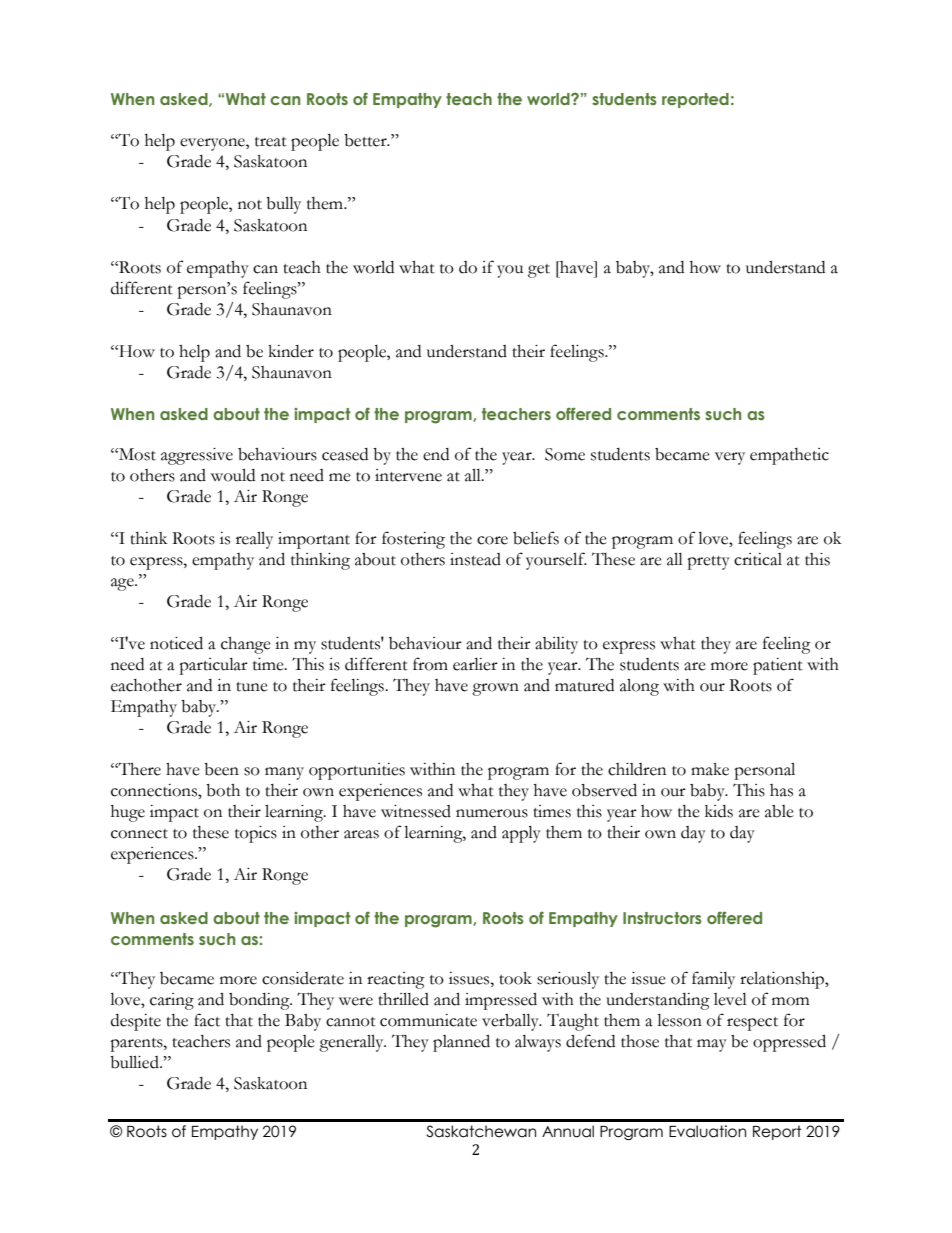 The image size is (952, 1233). What do you see at coordinates (539, 271) in the screenshot?
I see `get` at bounding box center [539, 271].
